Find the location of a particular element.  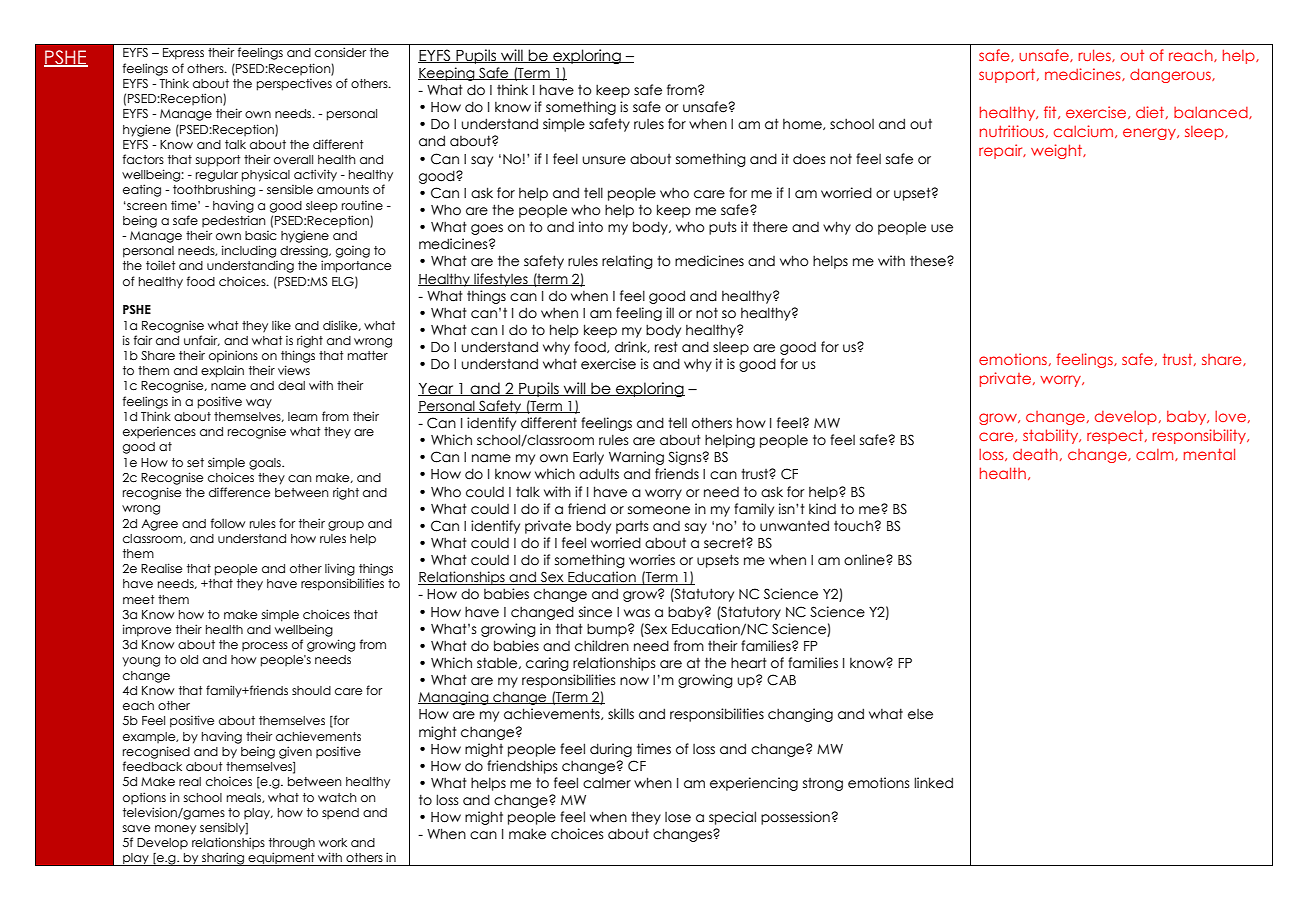

linked is located at coordinates (933, 783).
